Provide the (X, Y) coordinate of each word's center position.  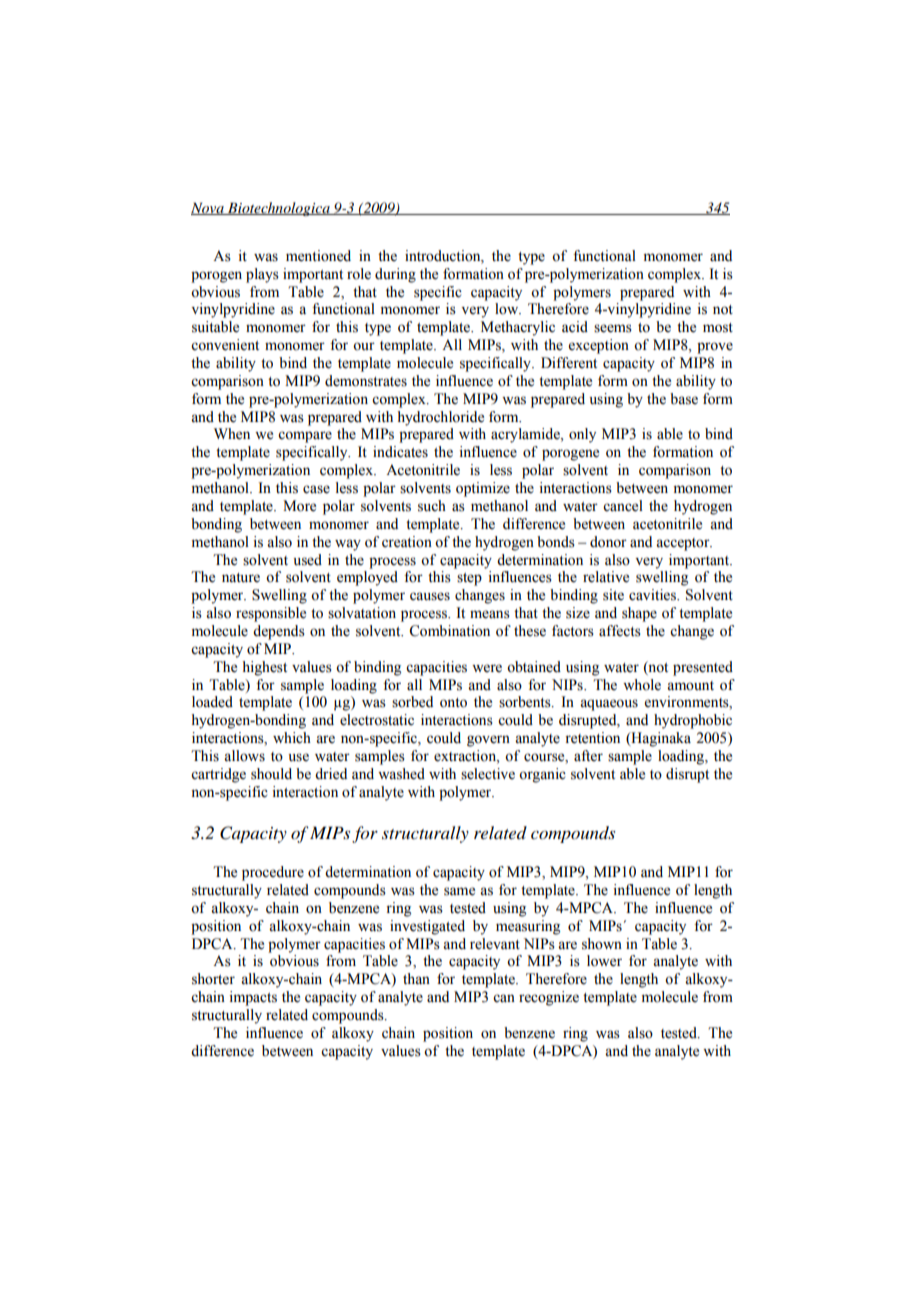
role (359, 274)
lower (604, 961)
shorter (213, 979)
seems (613, 328)
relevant (495, 944)
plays (262, 275)
